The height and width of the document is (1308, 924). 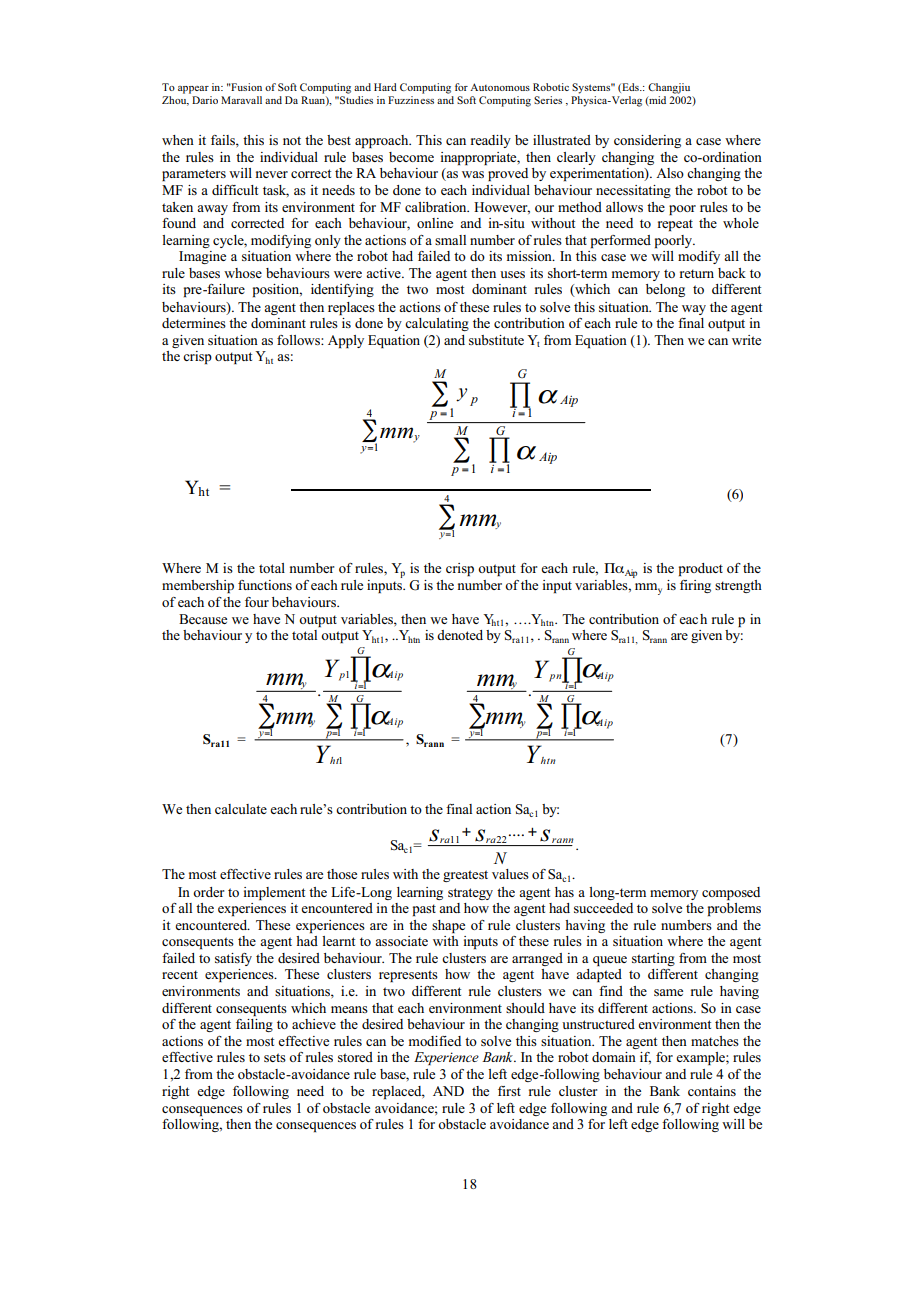 I want to click on composed, so click(x=731, y=893).
